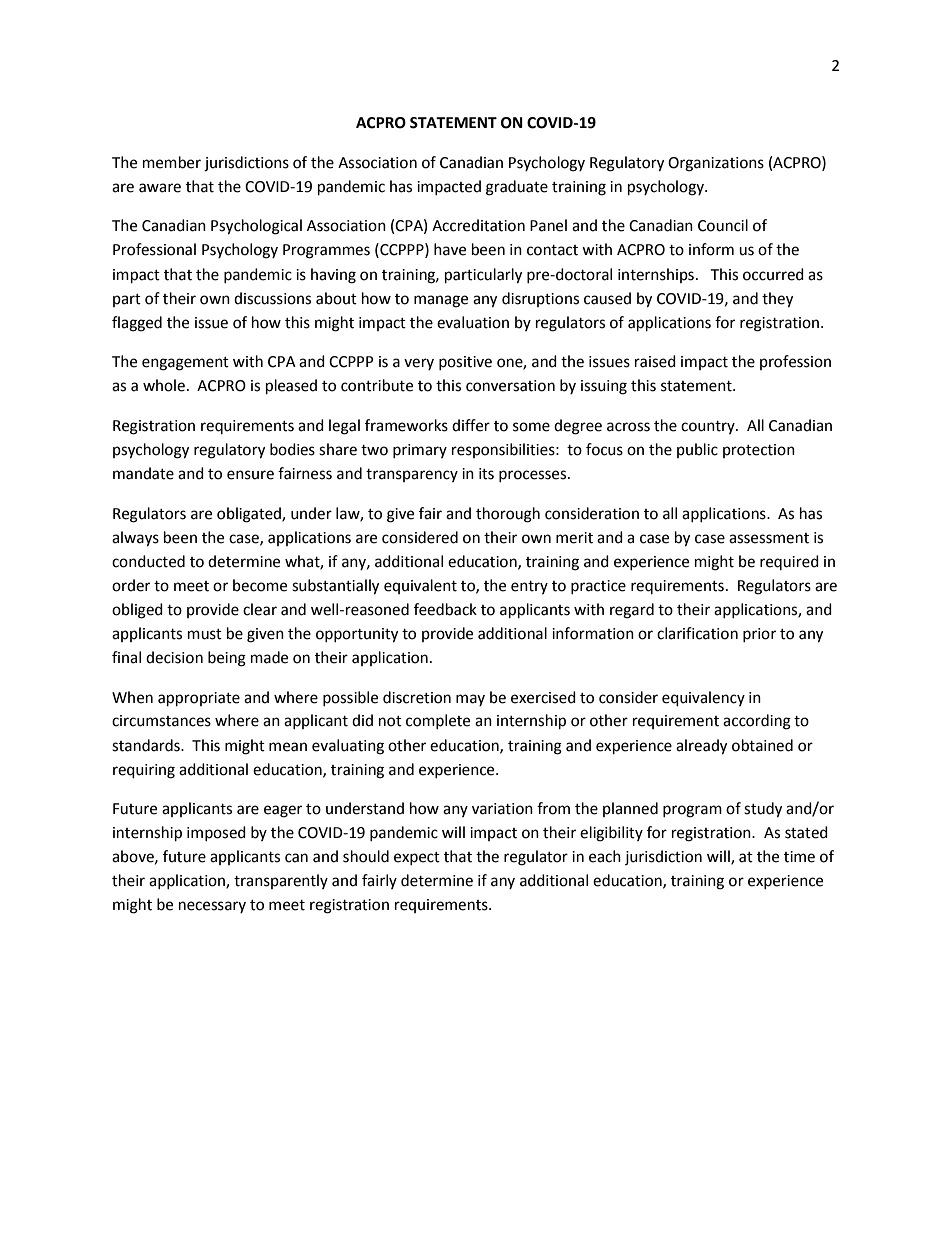  What do you see at coordinates (212, 907) in the image?
I see `necessary` at bounding box center [212, 907].
